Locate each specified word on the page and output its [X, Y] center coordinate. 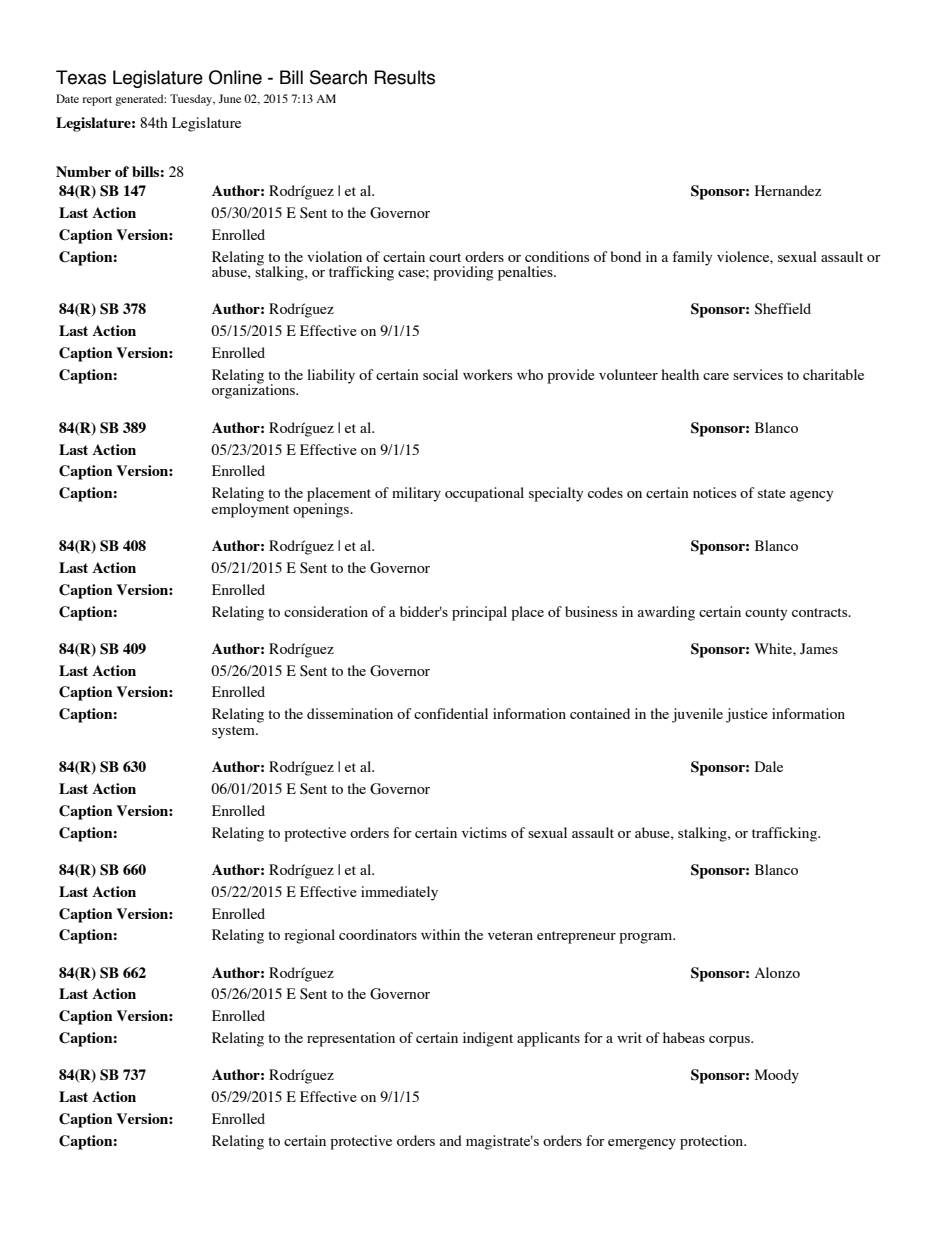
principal [479, 613]
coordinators [378, 934]
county [766, 614]
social [440, 374]
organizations [254, 390]
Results [405, 77]
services [758, 374]
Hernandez [788, 190]
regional [309, 936]
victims [484, 832]
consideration [326, 611]
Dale [769, 766]
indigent [488, 1039]
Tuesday [192, 100]
